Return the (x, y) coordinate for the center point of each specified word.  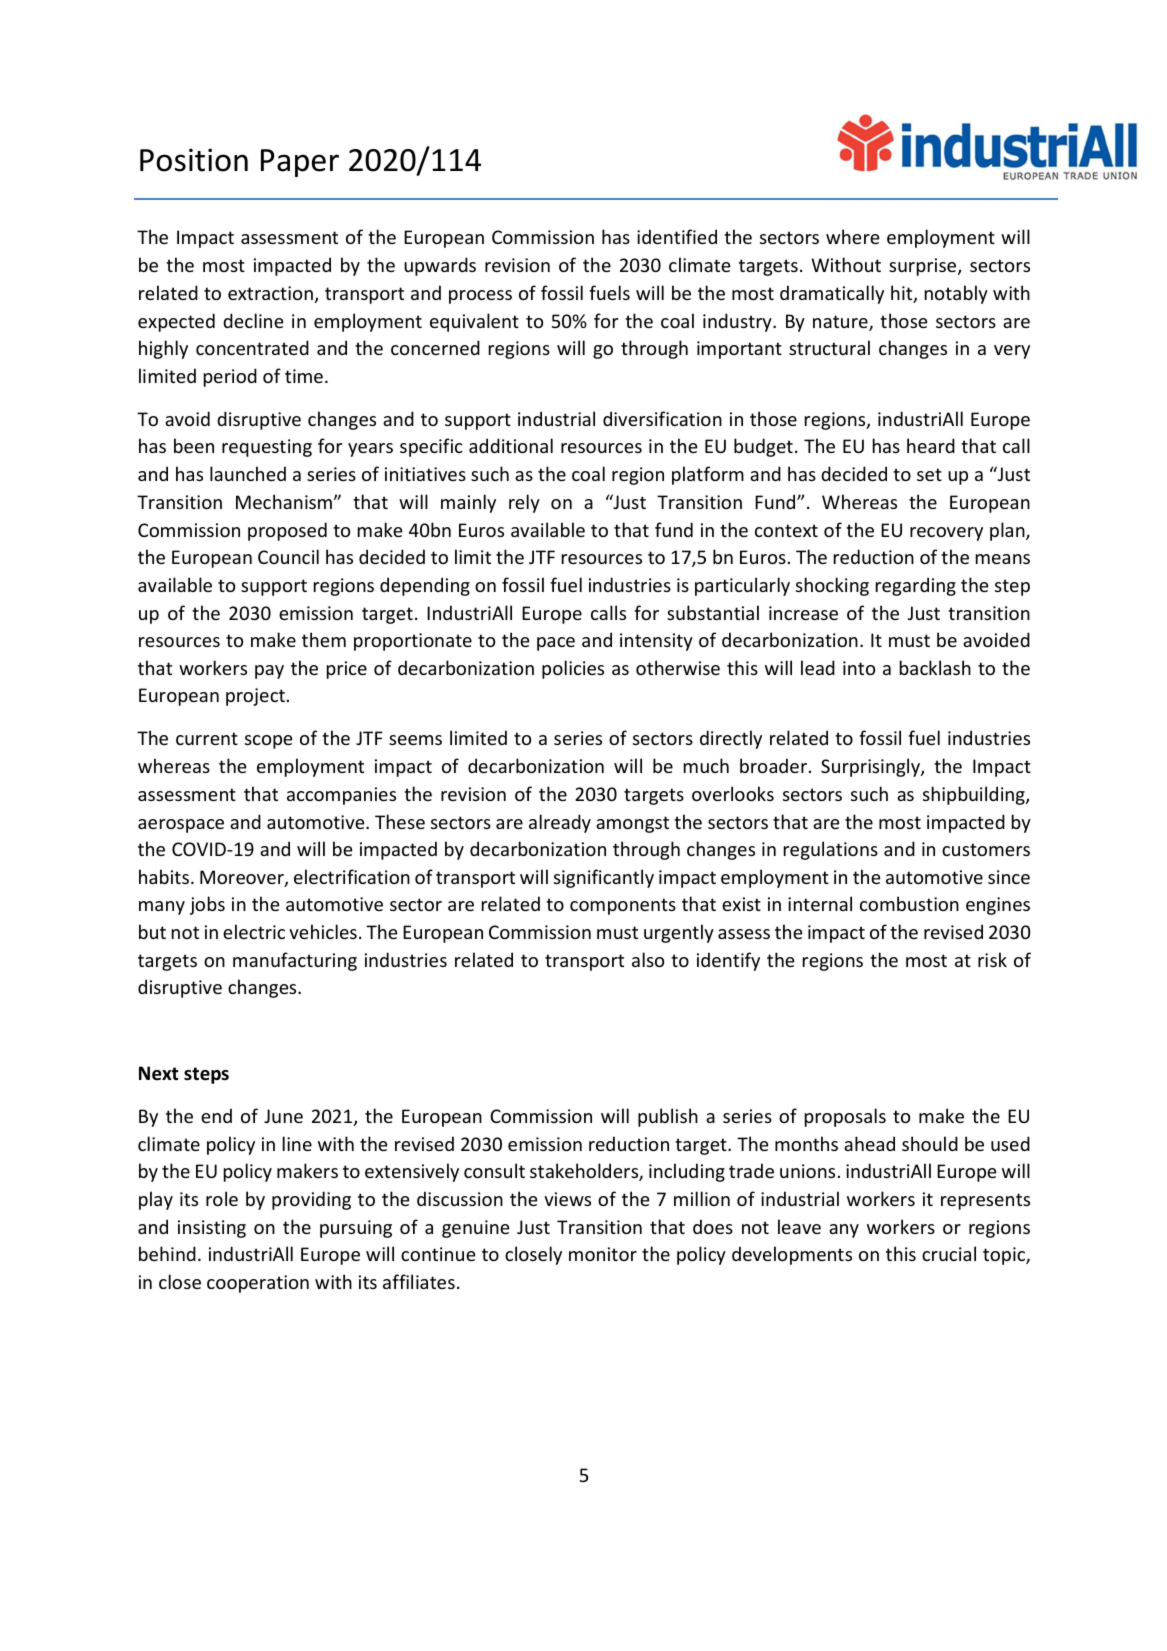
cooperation (258, 1284)
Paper (300, 163)
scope (269, 742)
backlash (935, 667)
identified (677, 236)
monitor (603, 1254)
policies (573, 669)
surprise (924, 267)
